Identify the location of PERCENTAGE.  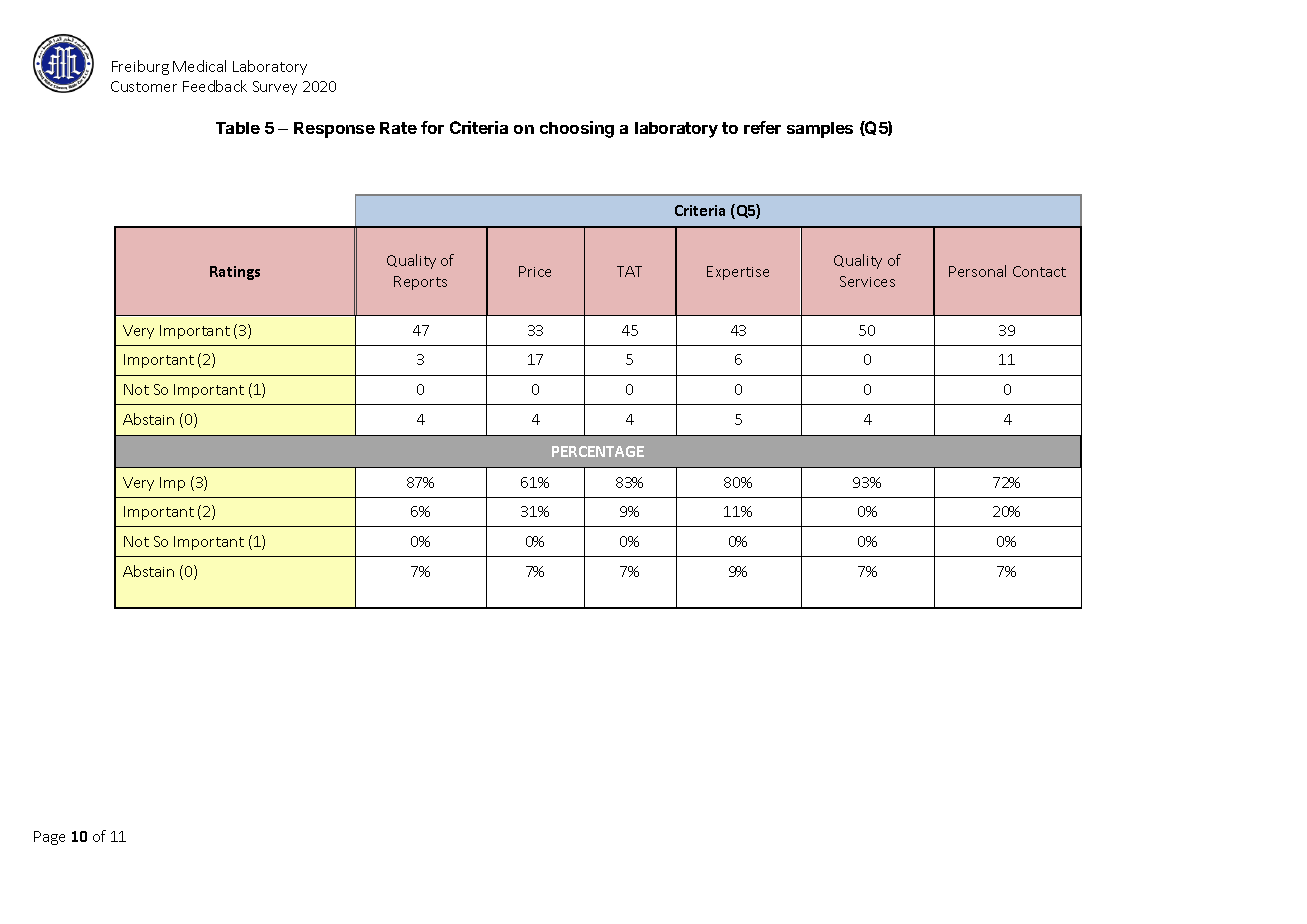
(598, 451).
